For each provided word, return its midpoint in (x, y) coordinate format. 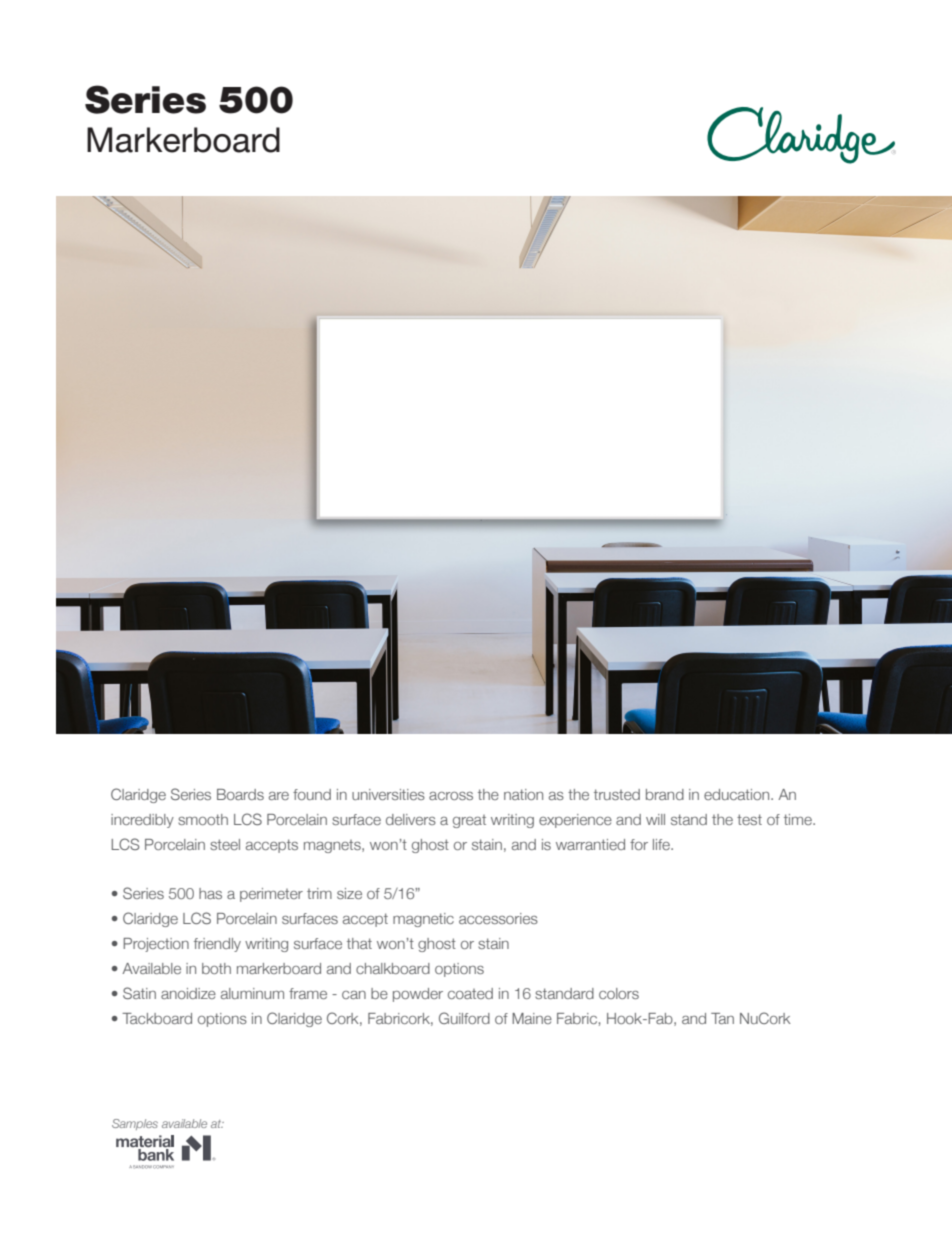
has (210, 893)
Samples (135, 1124)
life (662, 844)
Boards (240, 794)
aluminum (252, 993)
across (451, 796)
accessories (498, 918)
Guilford (464, 1018)
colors (619, 993)
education (738, 794)
